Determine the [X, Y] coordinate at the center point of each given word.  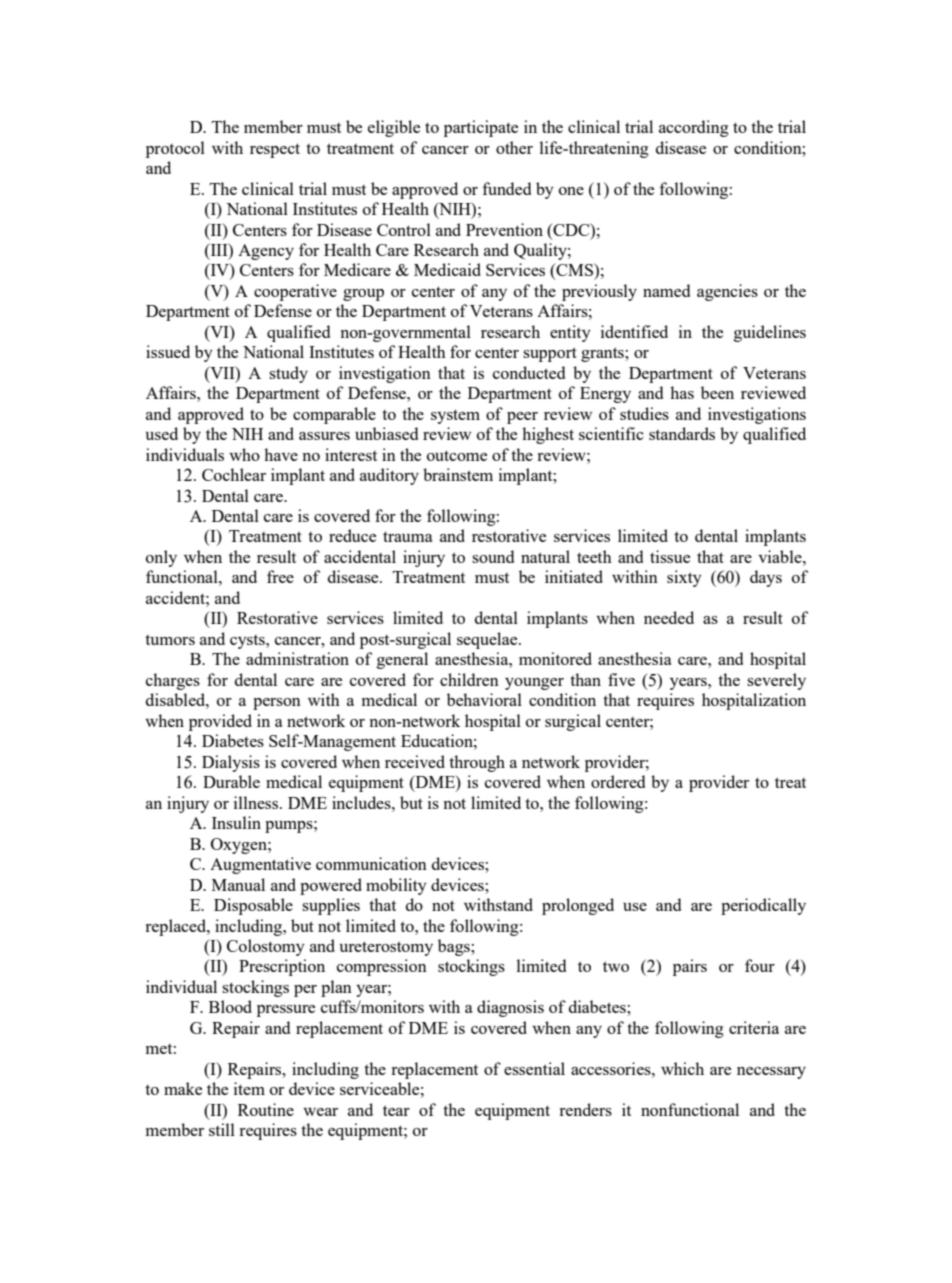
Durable [231, 781]
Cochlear [234, 474]
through [477, 763]
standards [682, 433]
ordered [618, 781]
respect [275, 150]
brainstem [458, 474]
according [694, 128]
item [249, 1088]
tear [396, 1110]
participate [481, 128]
